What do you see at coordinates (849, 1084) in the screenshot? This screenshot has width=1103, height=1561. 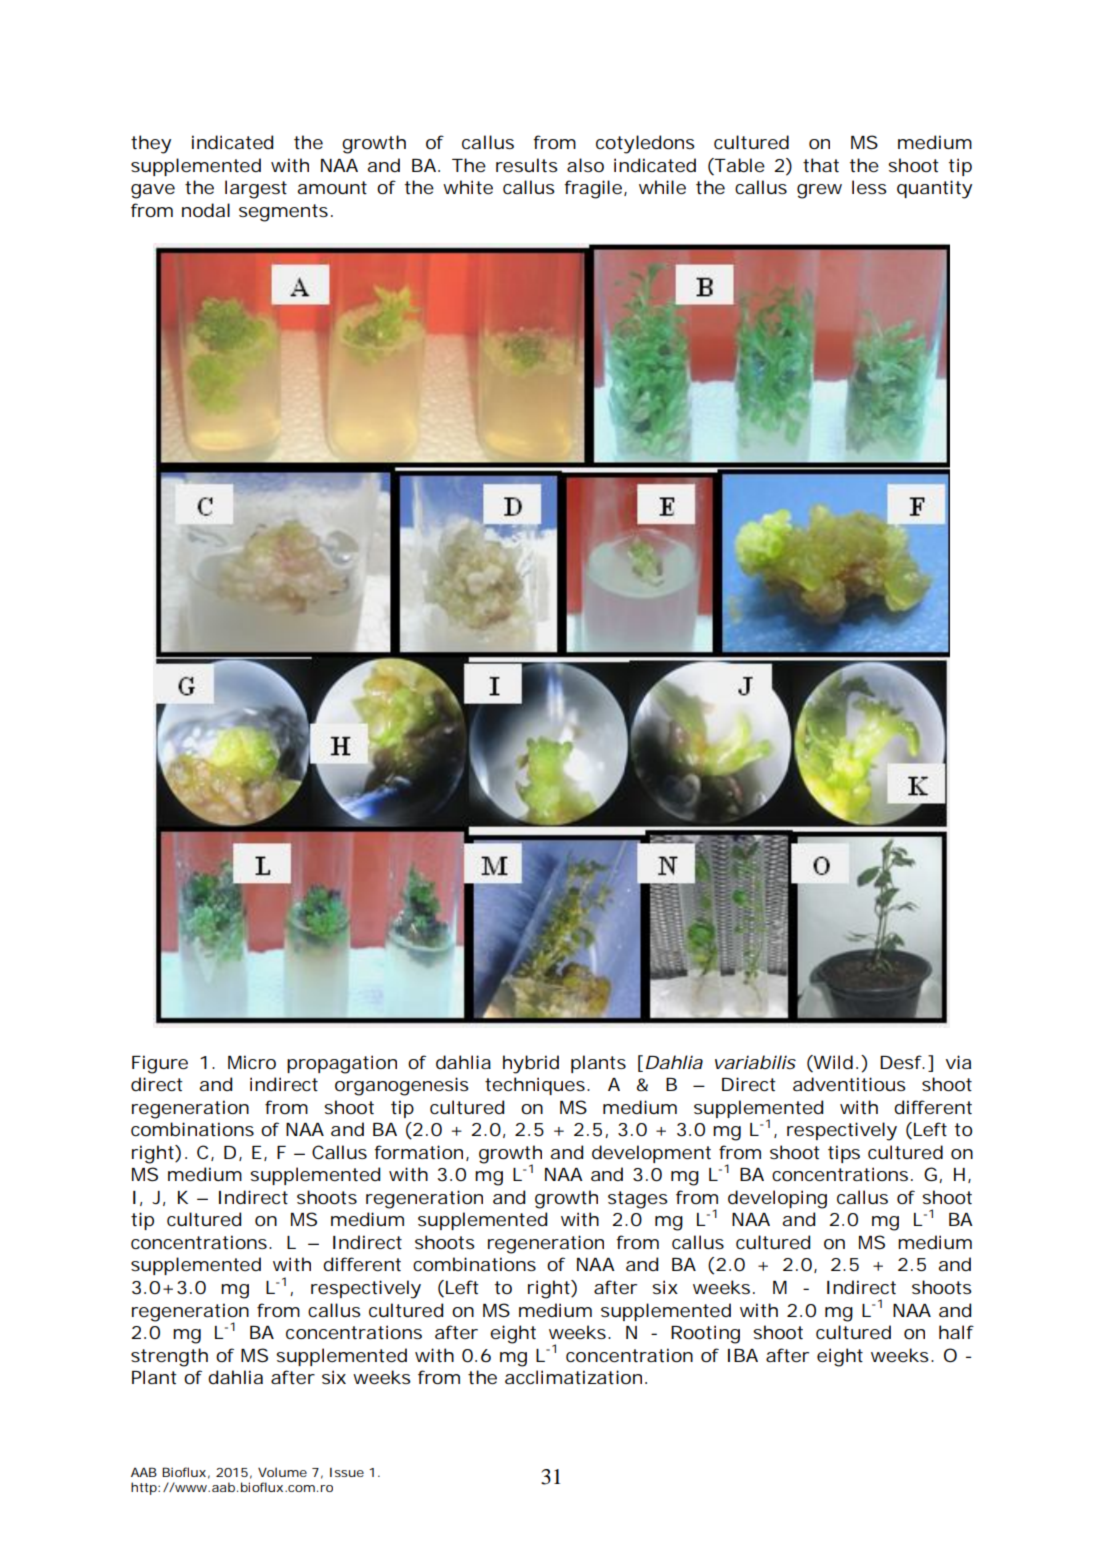 I see `adventitious` at bounding box center [849, 1084].
